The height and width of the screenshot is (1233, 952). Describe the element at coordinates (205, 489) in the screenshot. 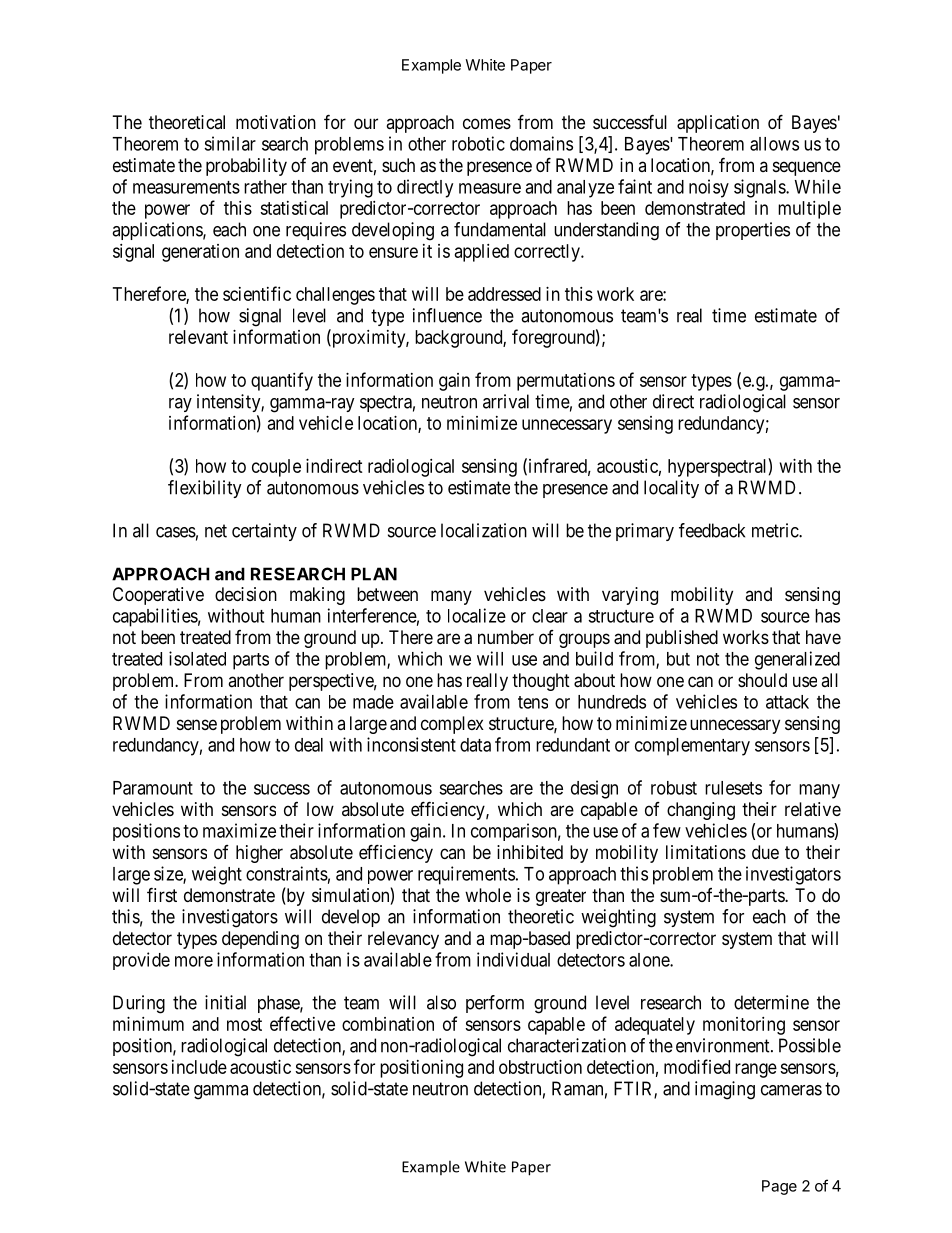

I see `flexibility` at that location.
